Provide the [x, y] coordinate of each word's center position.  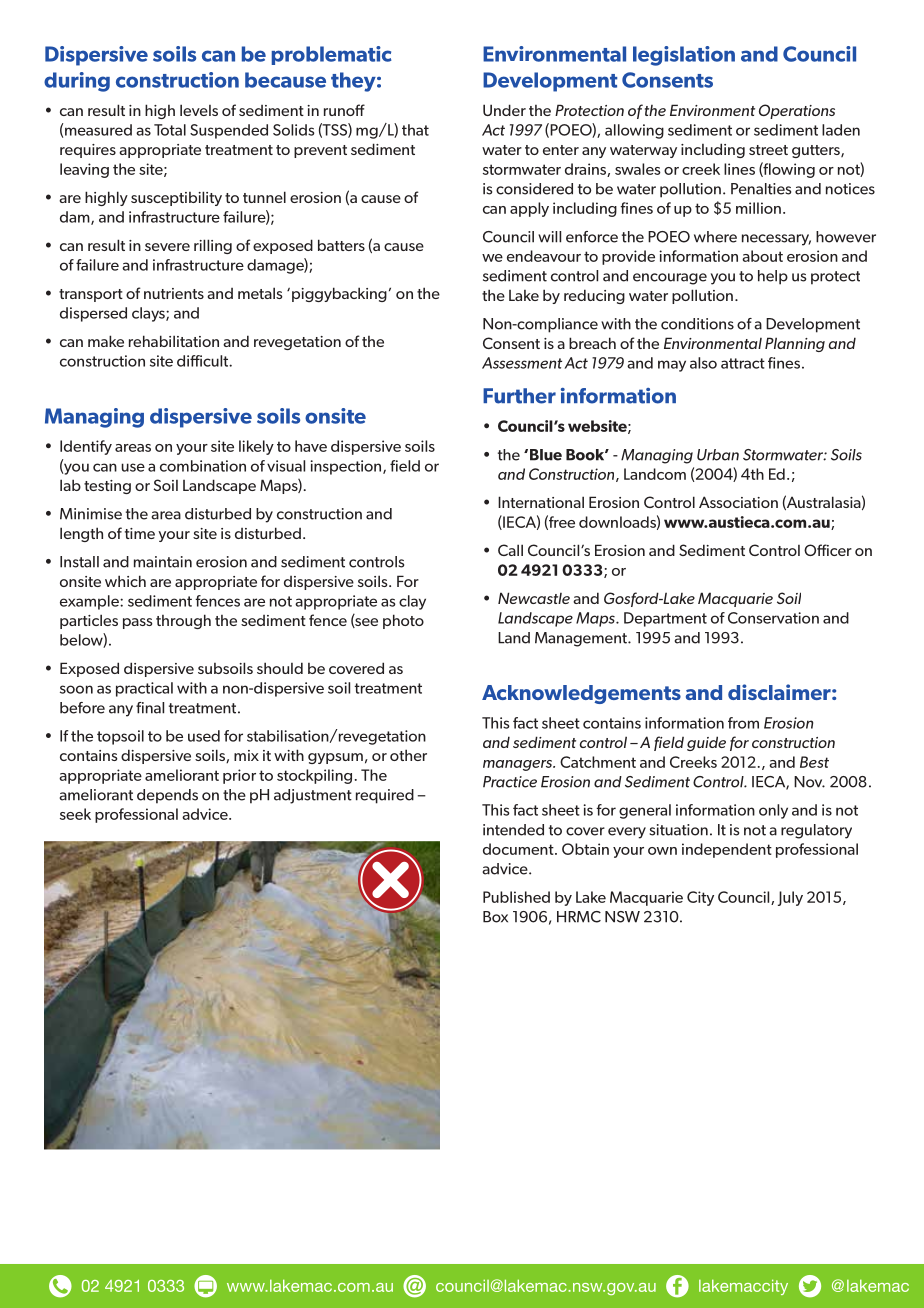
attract [743, 363]
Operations [797, 111]
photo [403, 621]
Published [516, 897]
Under [504, 110]
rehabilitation [174, 341]
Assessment [522, 363]
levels [199, 110]
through [183, 621]
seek [75, 814]
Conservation [773, 618]
